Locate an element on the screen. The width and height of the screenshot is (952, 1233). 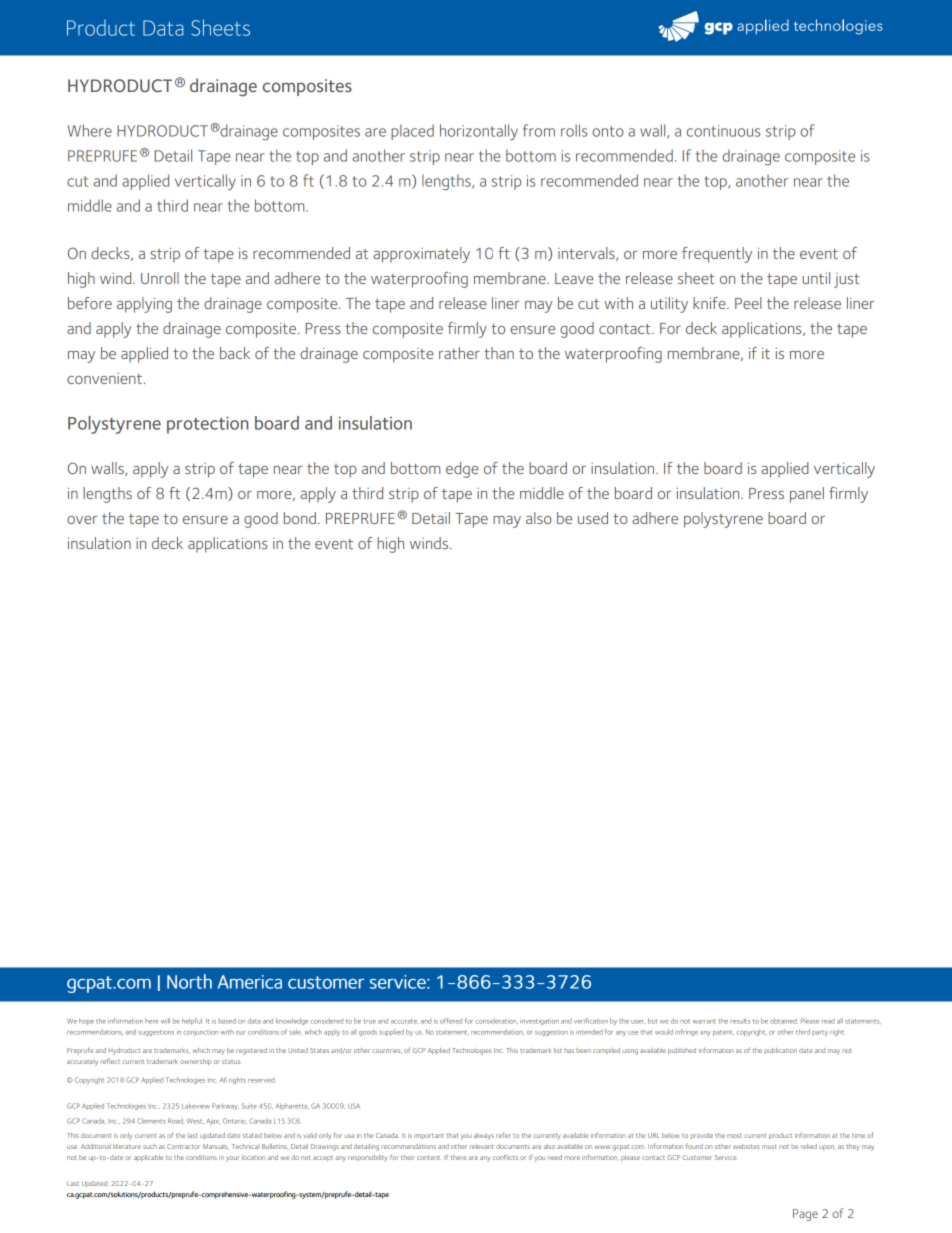
horizontally is located at coordinates (479, 132).
